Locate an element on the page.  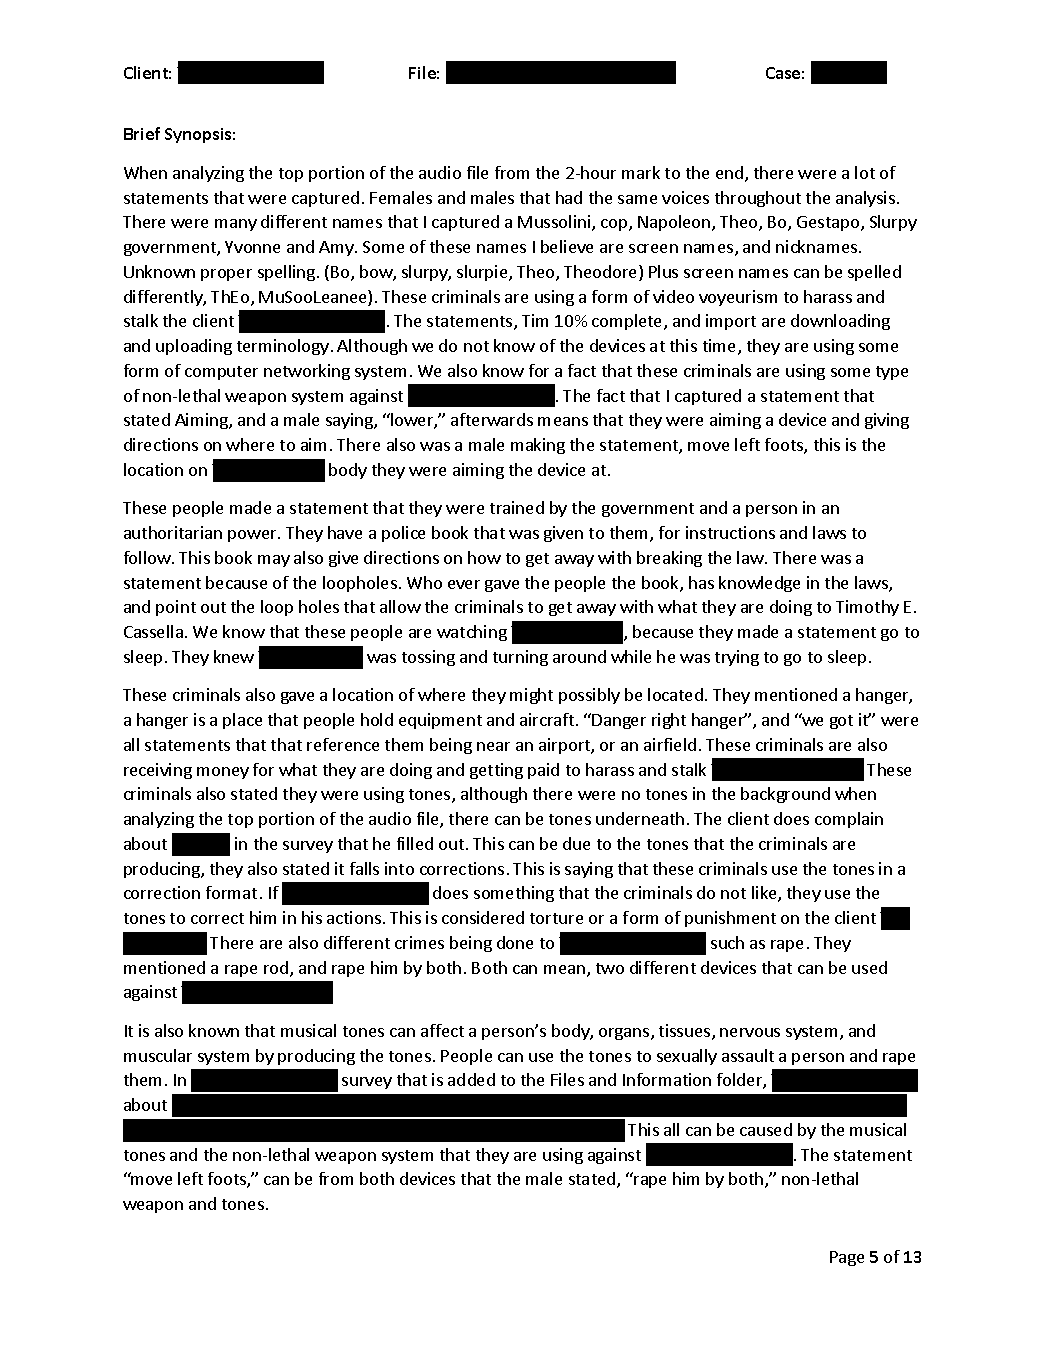
muscular is located at coordinates (158, 1055).
